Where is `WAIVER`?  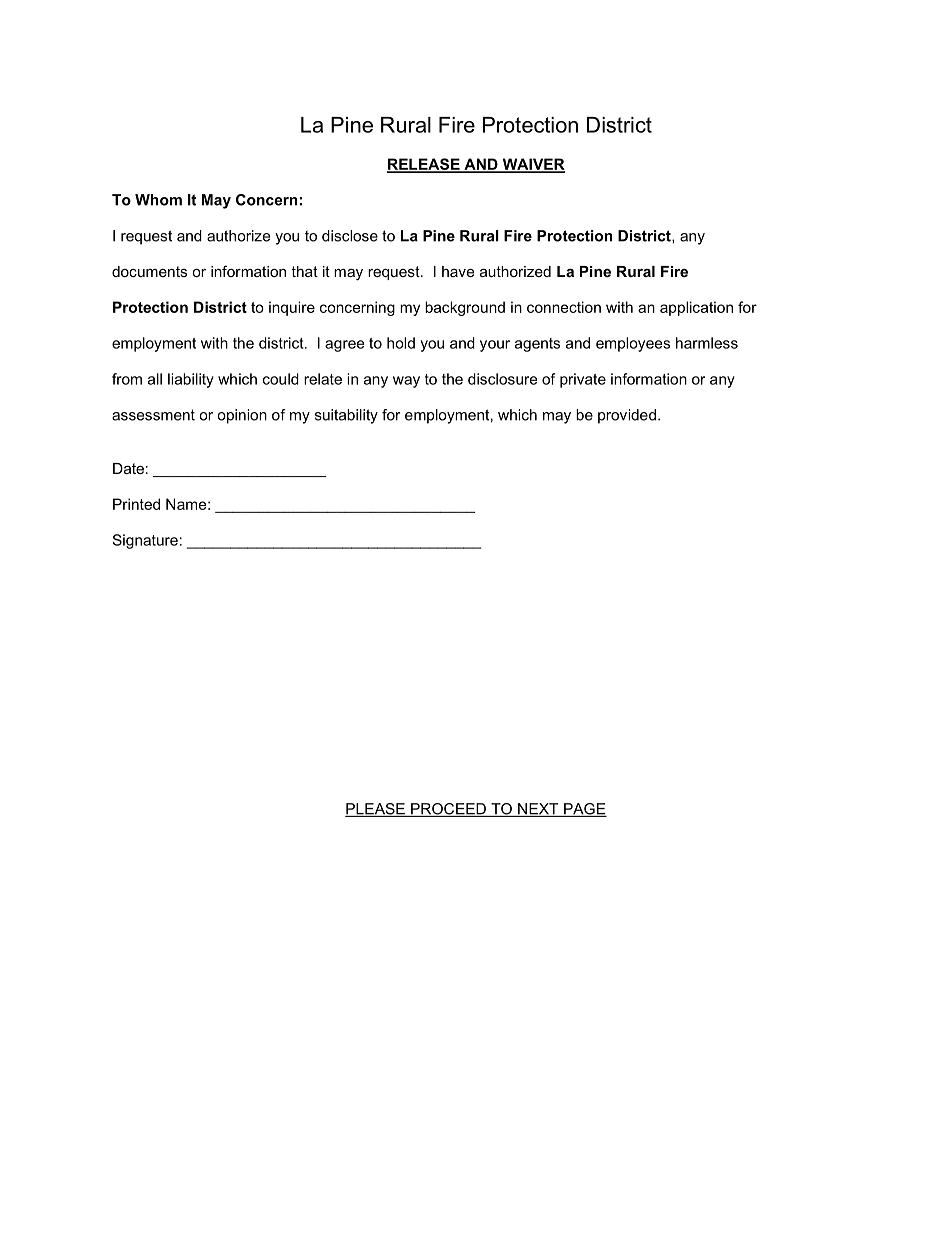
WAIVER is located at coordinates (532, 165).
